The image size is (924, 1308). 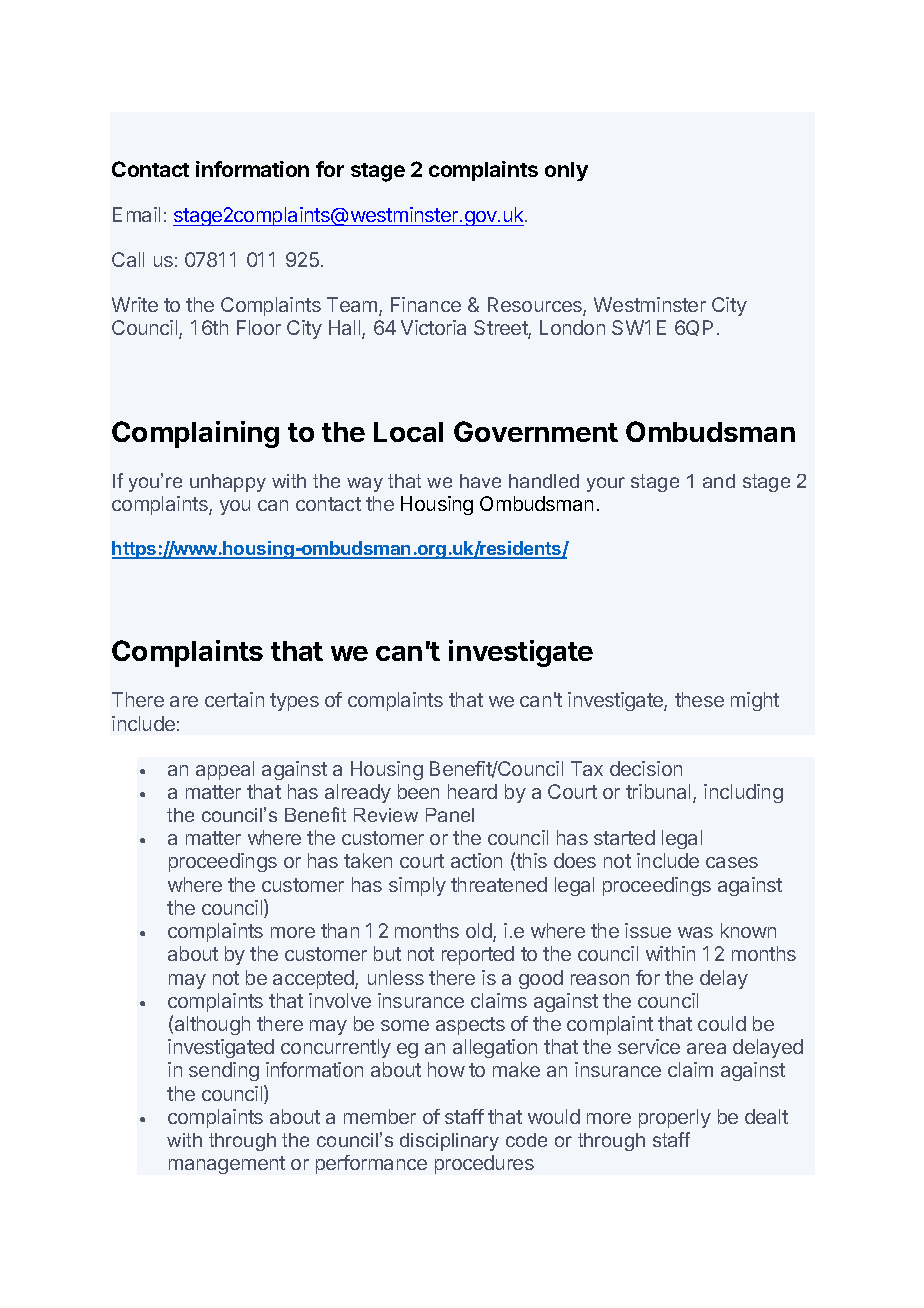 What do you see at coordinates (450, 815) in the screenshot?
I see `Panel` at bounding box center [450, 815].
